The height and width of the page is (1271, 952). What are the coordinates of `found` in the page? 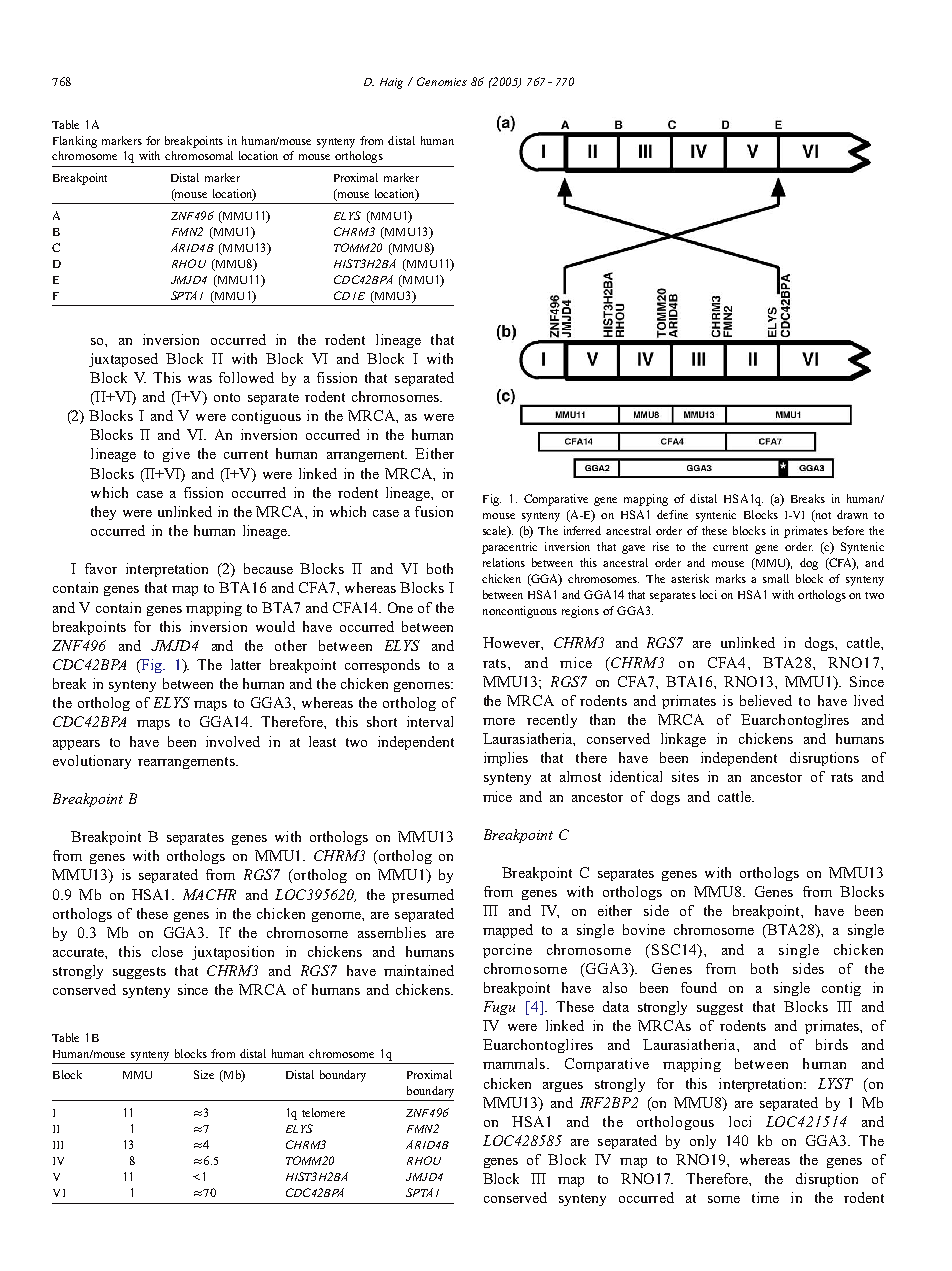 It's located at (699, 987).
